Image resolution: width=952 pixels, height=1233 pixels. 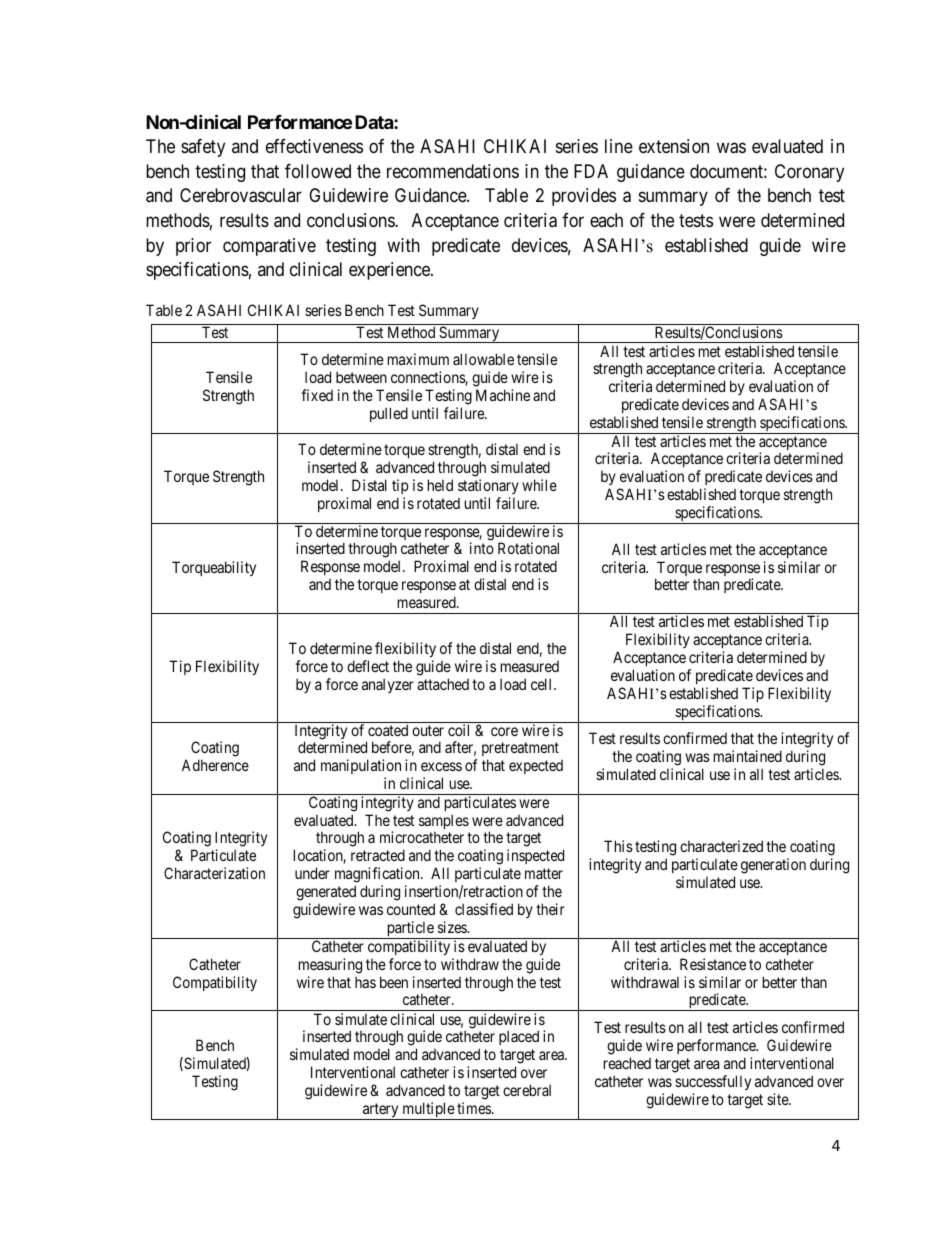 What do you see at coordinates (381, 1111) in the page?
I see `artery` at bounding box center [381, 1111].
